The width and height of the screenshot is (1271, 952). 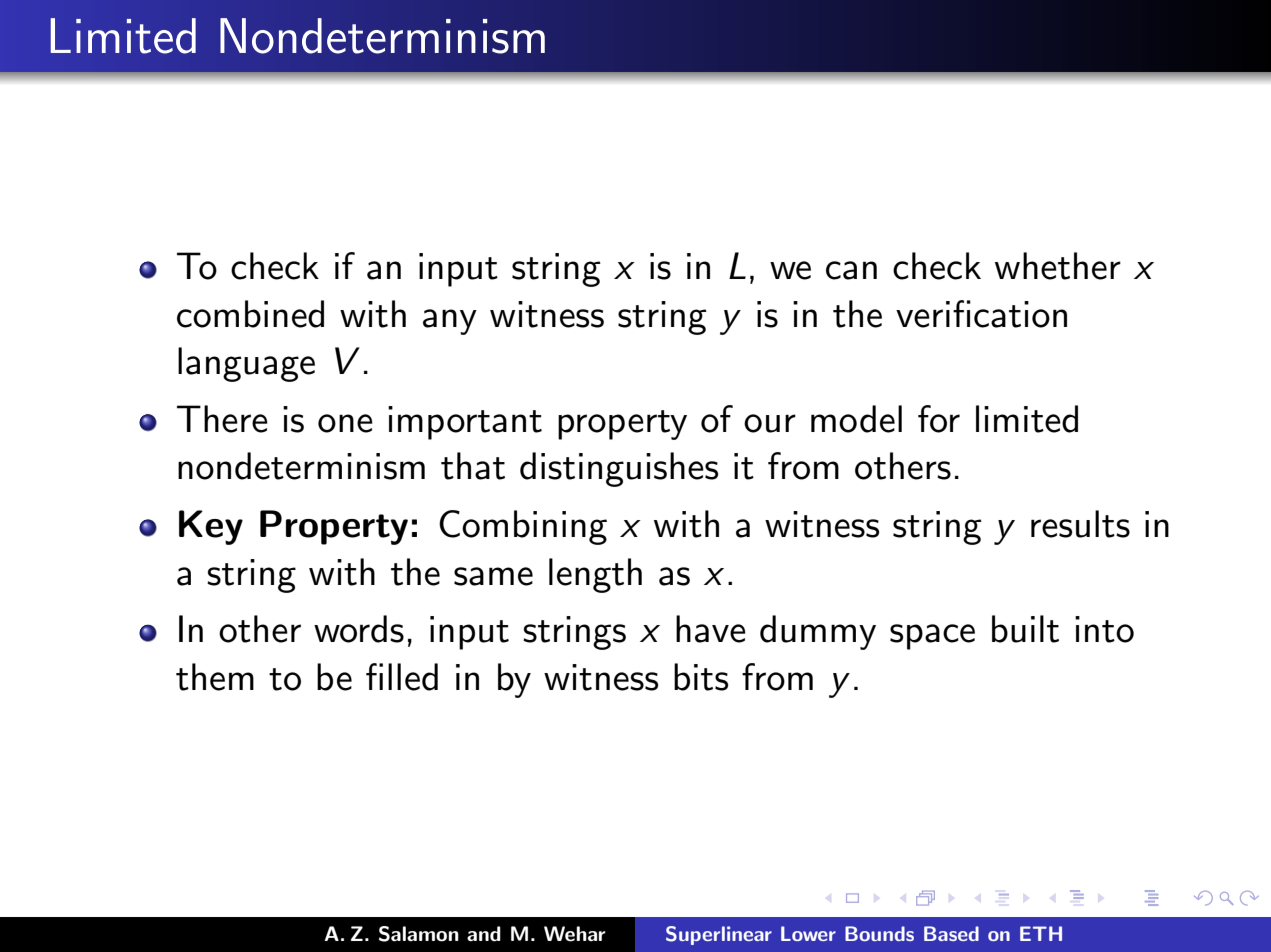 I want to click on Based, so click(x=951, y=933).
